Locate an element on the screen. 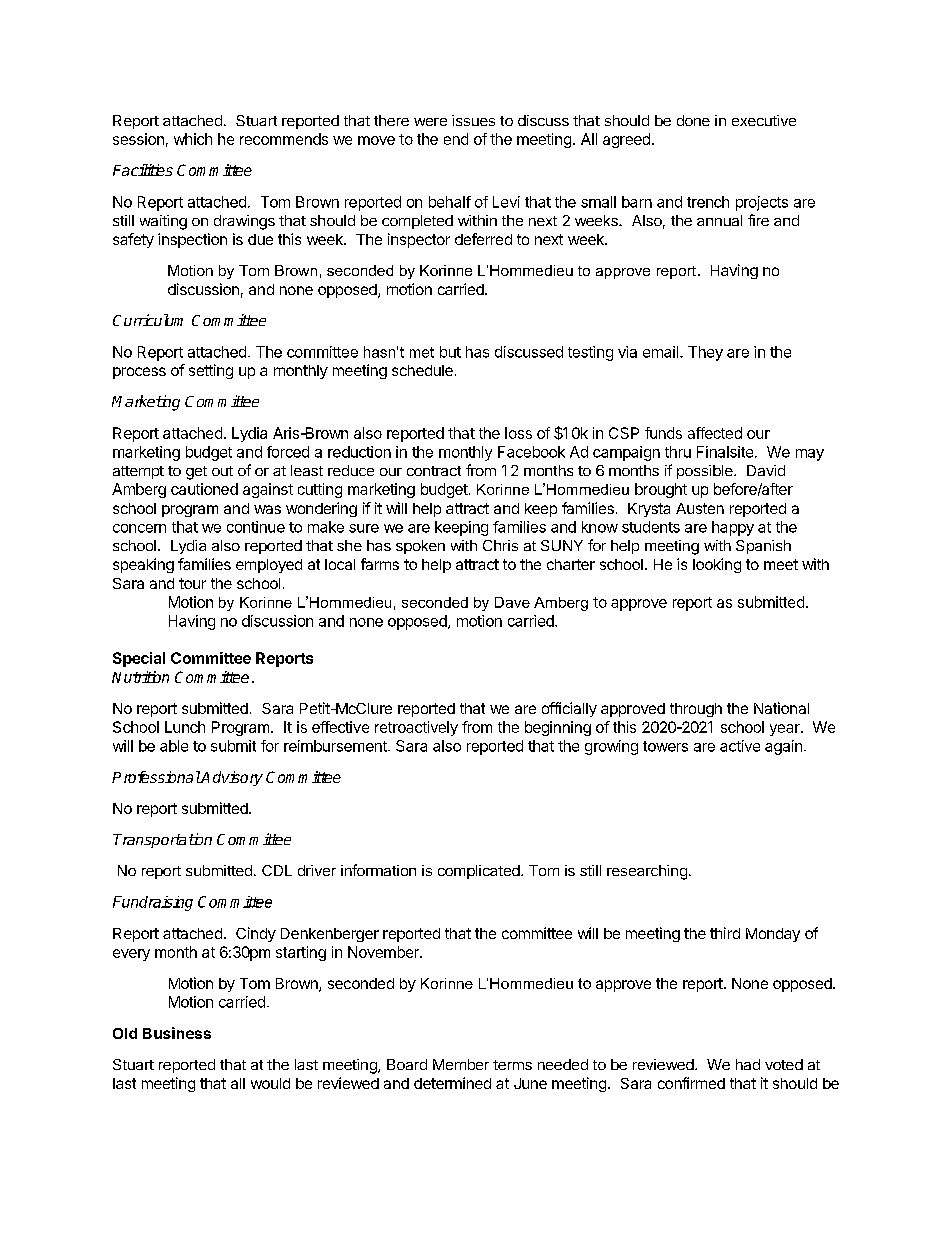 The height and width of the screenshot is (1233, 952). contract is located at coordinates (434, 471).
